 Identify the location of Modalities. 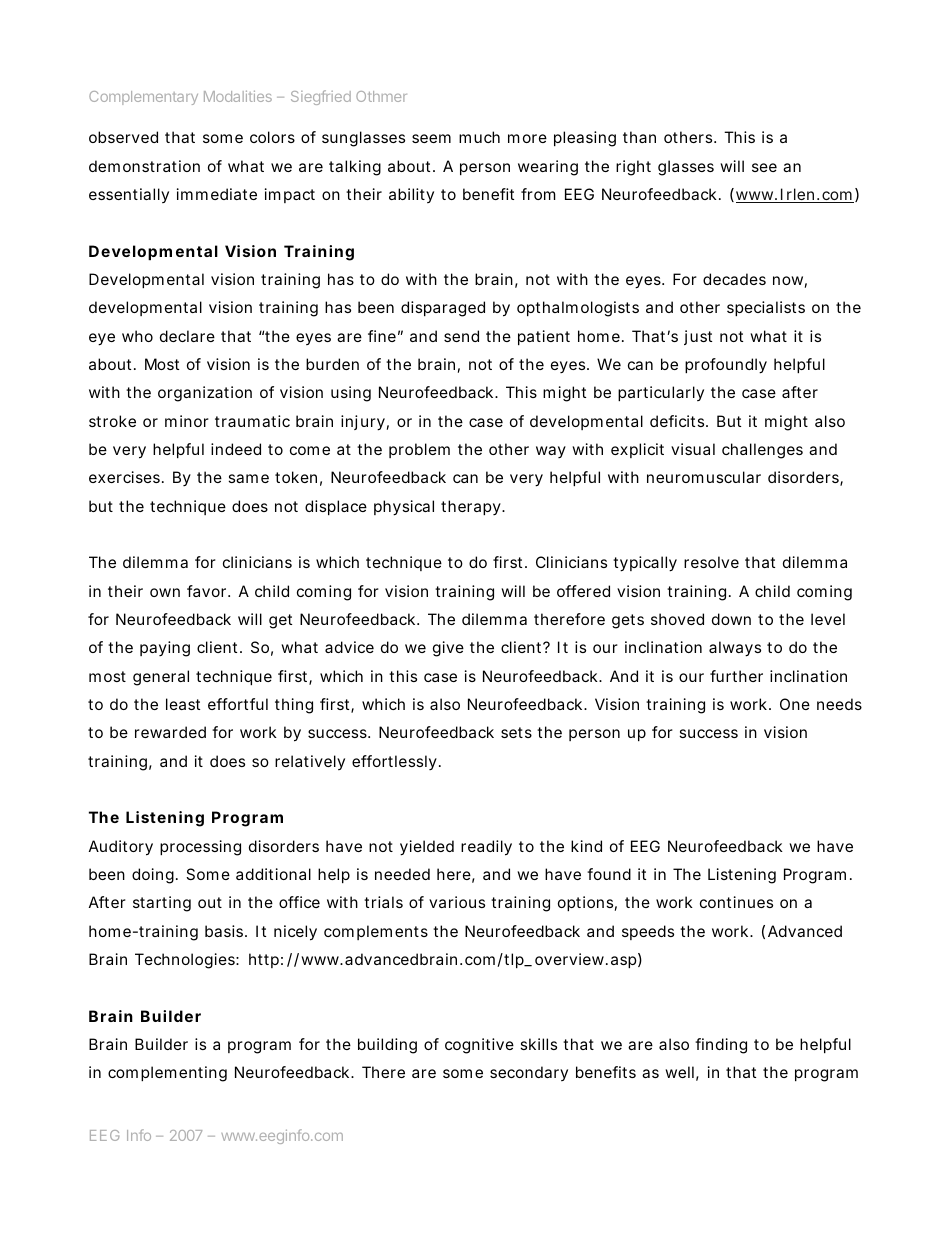
(238, 96).
